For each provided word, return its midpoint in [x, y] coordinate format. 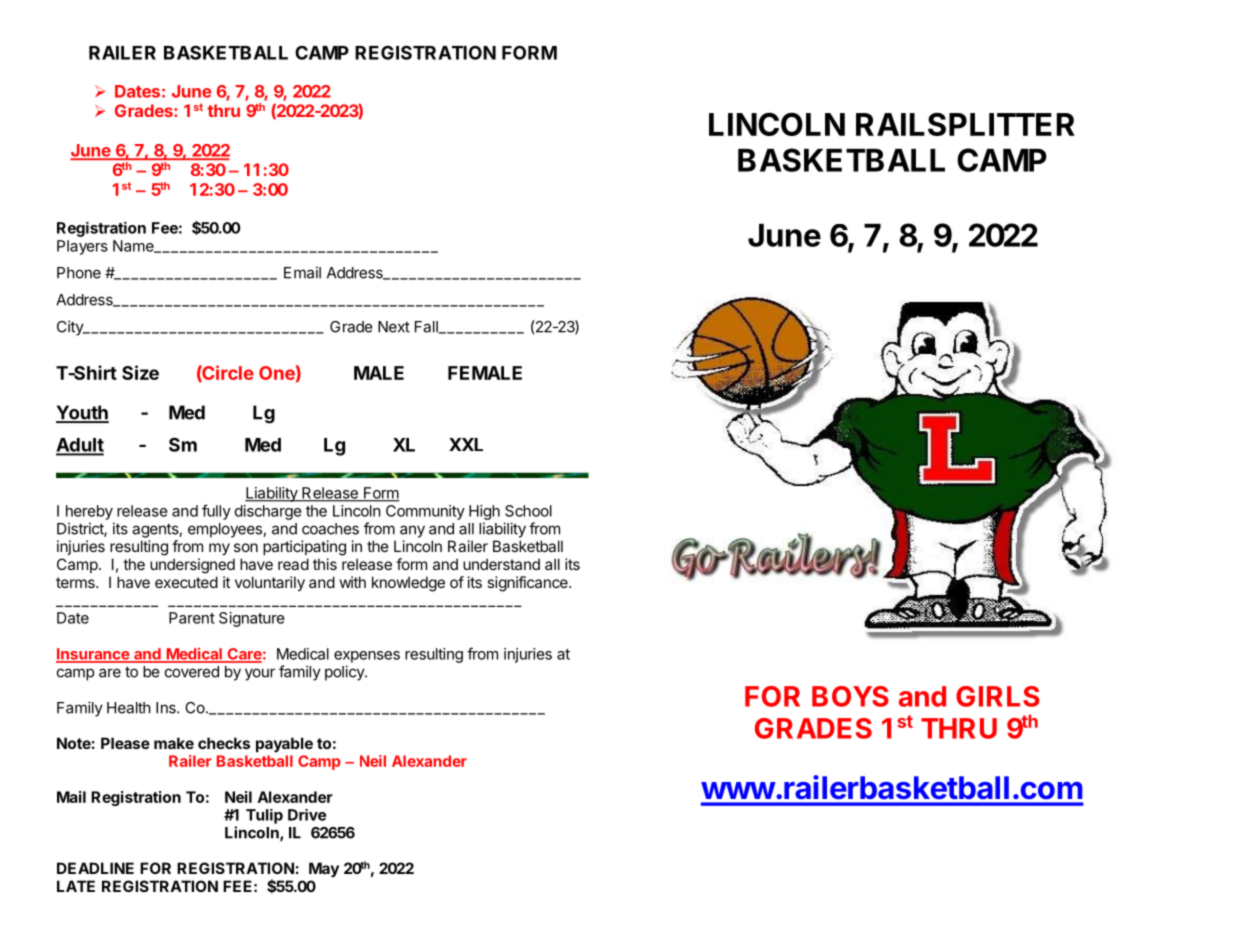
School [528, 511]
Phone [79, 273]
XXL [466, 444]
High [484, 512]
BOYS [850, 696]
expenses [367, 657]
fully [216, 512]
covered [192, 672]
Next [394, 327]
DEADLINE [95, 868]
